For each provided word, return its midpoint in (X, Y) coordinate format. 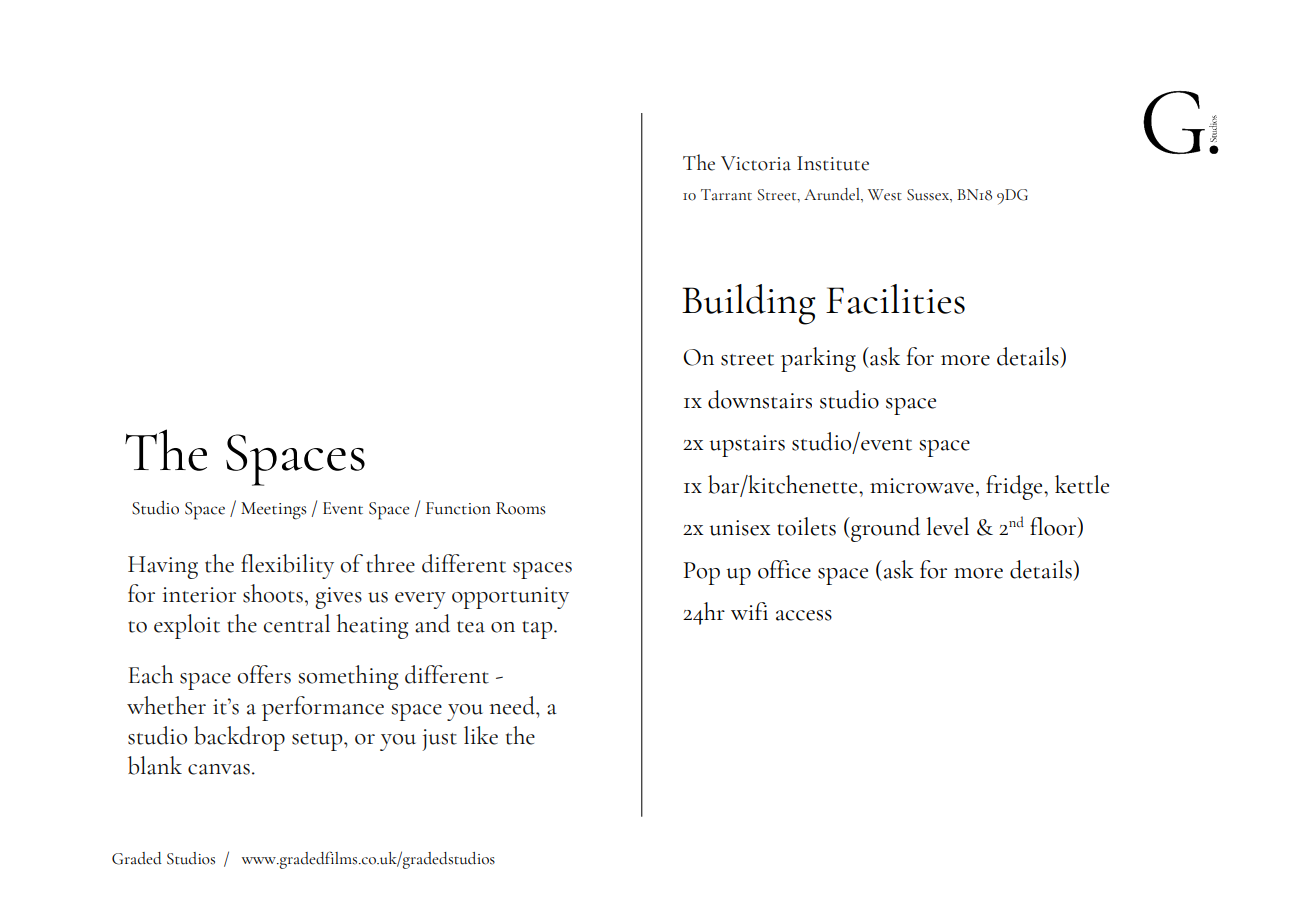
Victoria (756, 163)
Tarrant (726, 195)
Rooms (520, 508)
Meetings (273, 511)
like (481, 735)
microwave (922, 486)
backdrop (239, 738)
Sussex (929, 195)
